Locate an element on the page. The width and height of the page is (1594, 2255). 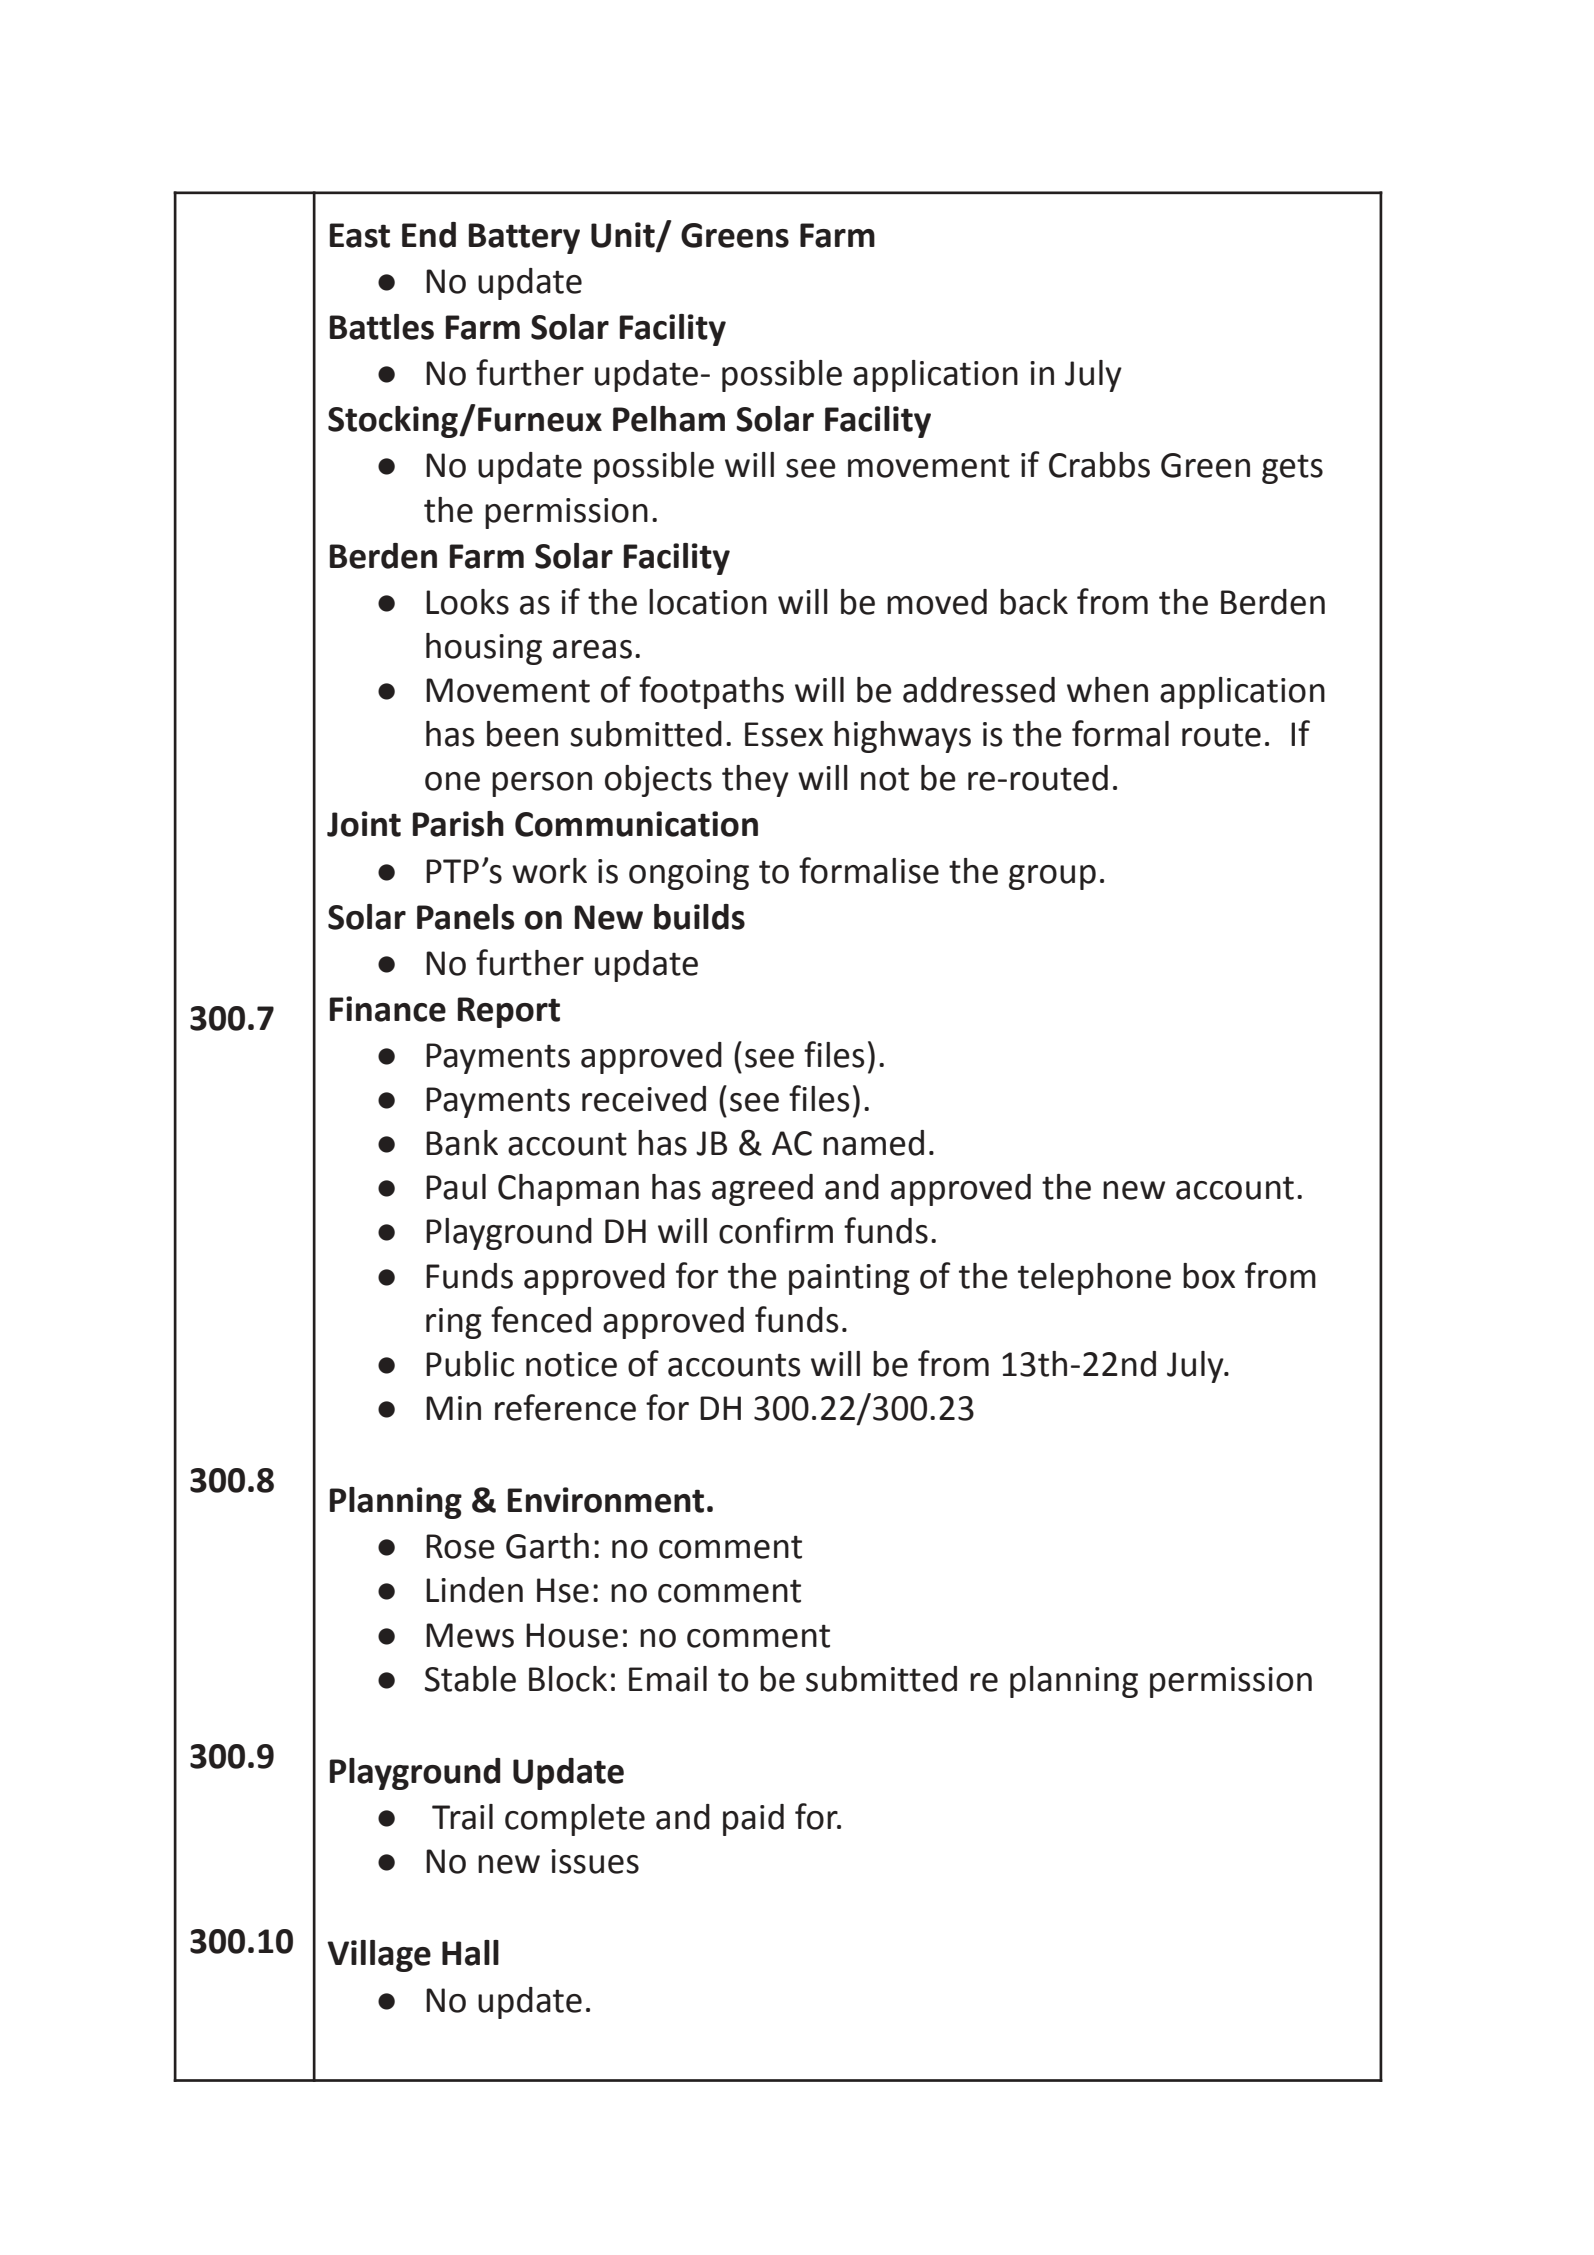
telephone is located at coordinates (1094, 1279).
